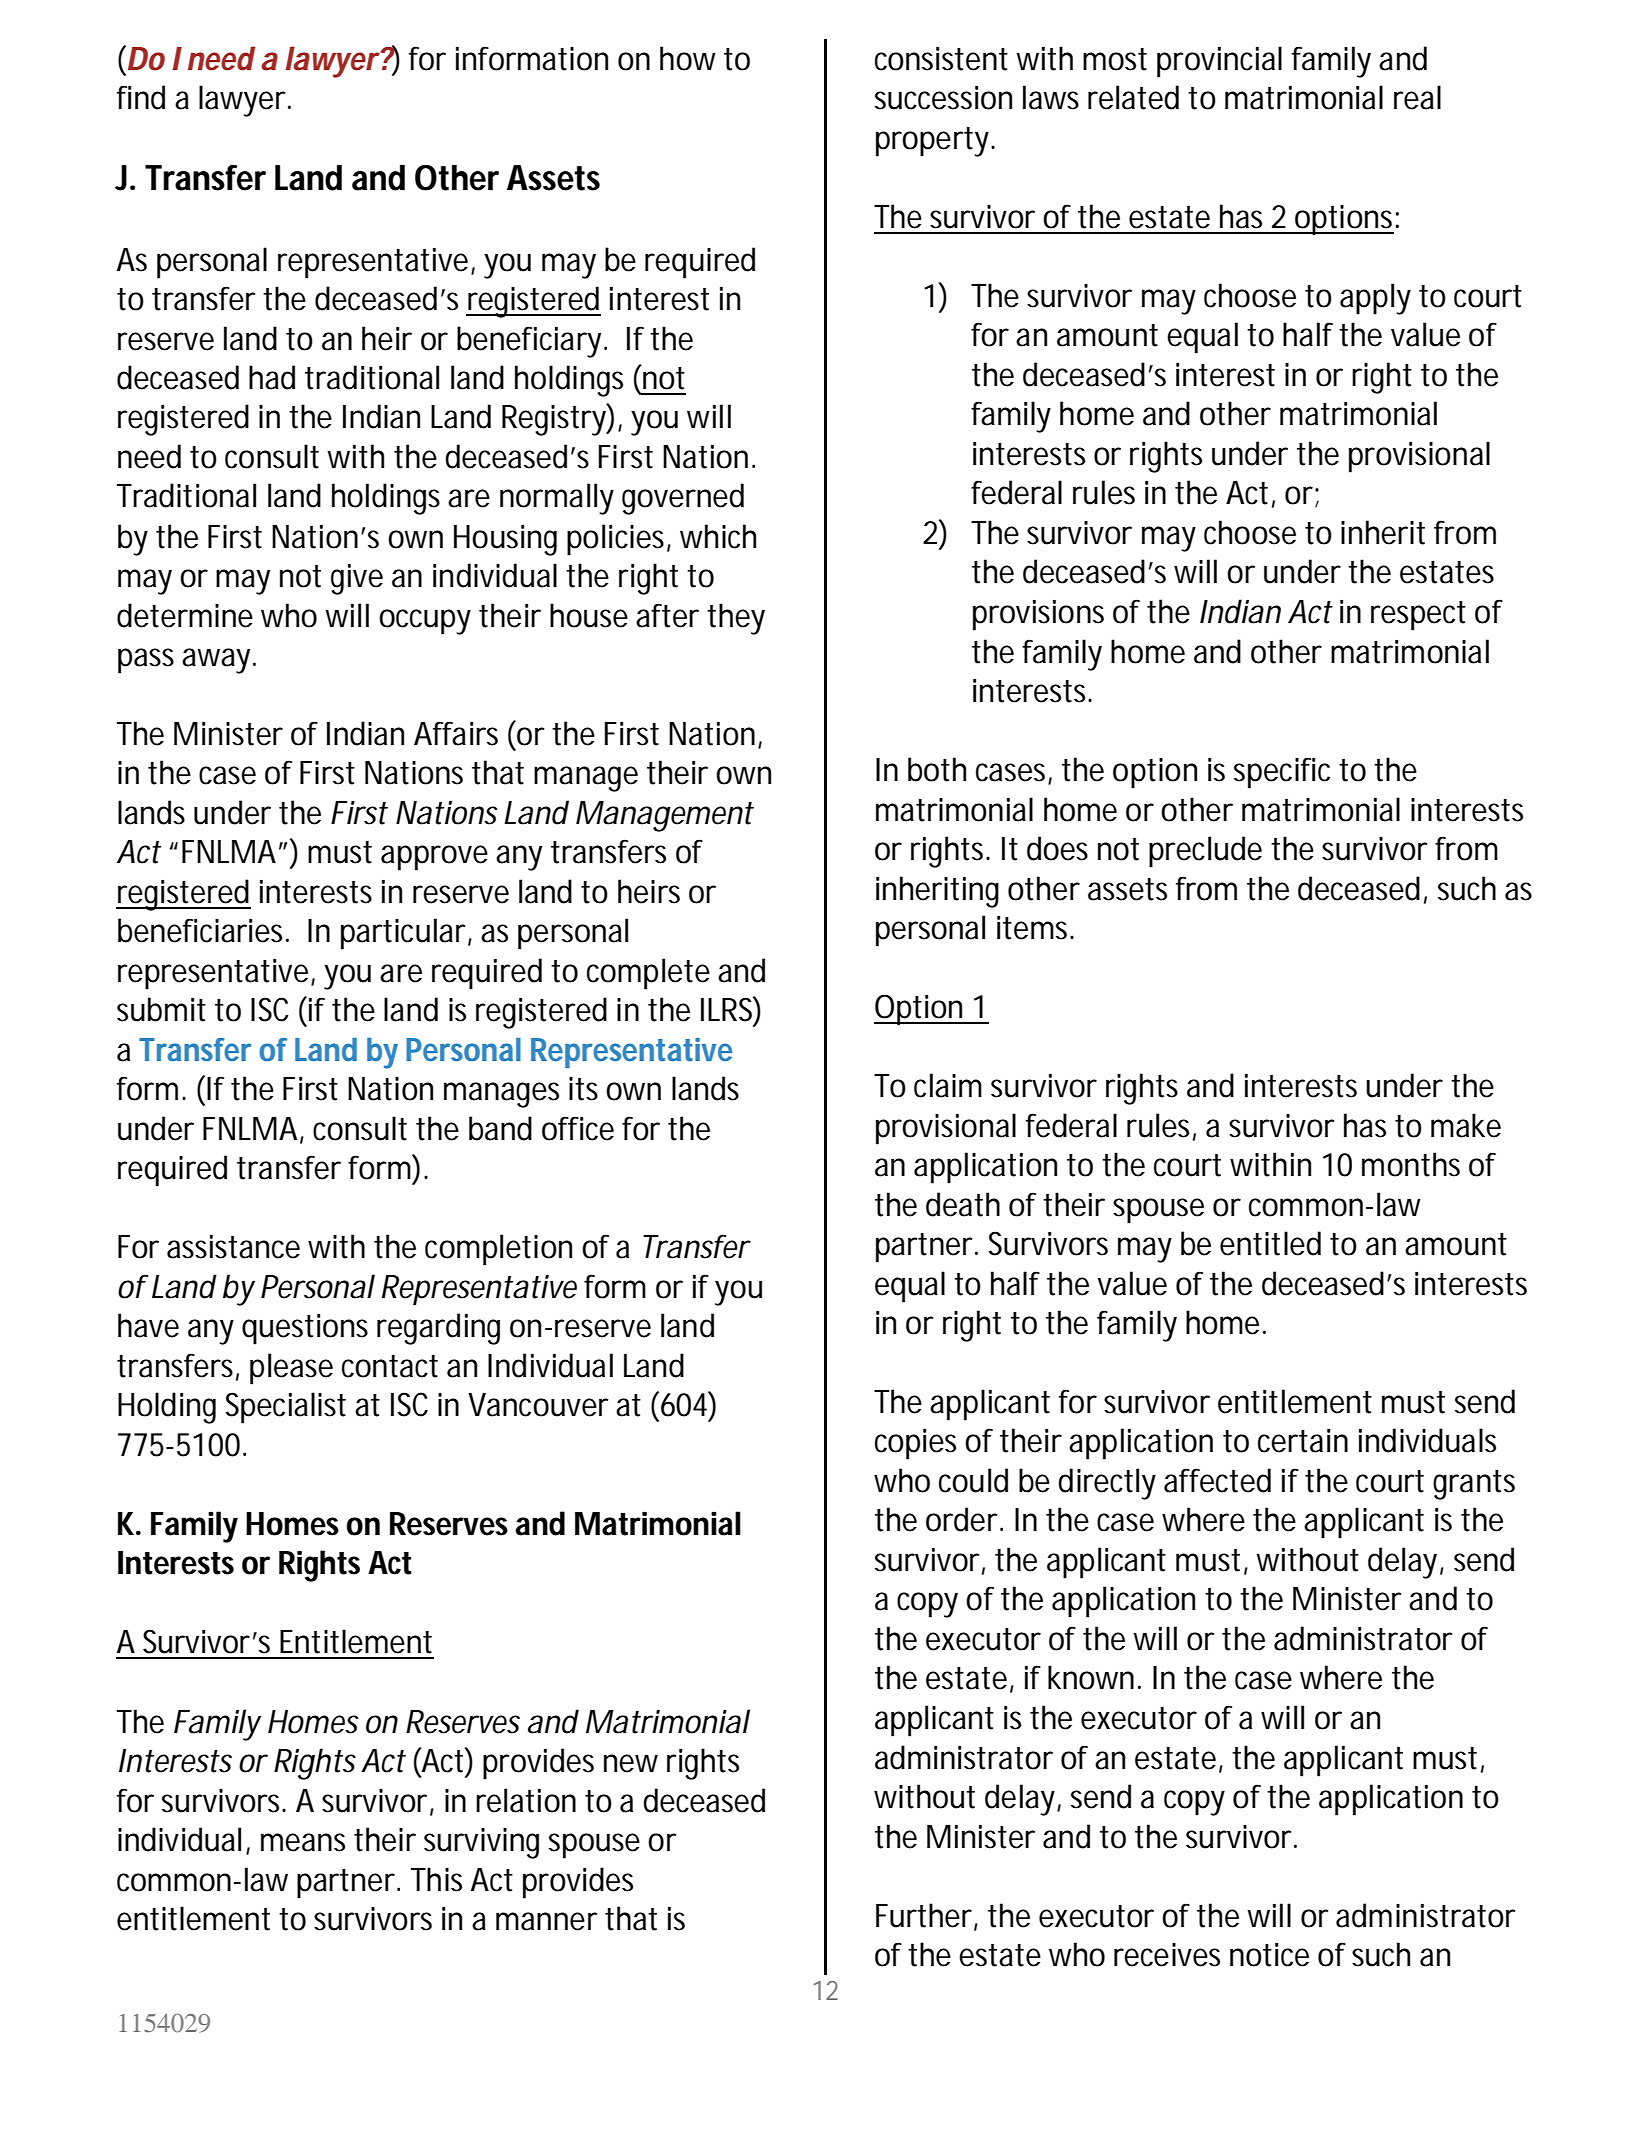  Describe the element at coordinates (1269, 1954) in the document. I see `notice` at that location.
